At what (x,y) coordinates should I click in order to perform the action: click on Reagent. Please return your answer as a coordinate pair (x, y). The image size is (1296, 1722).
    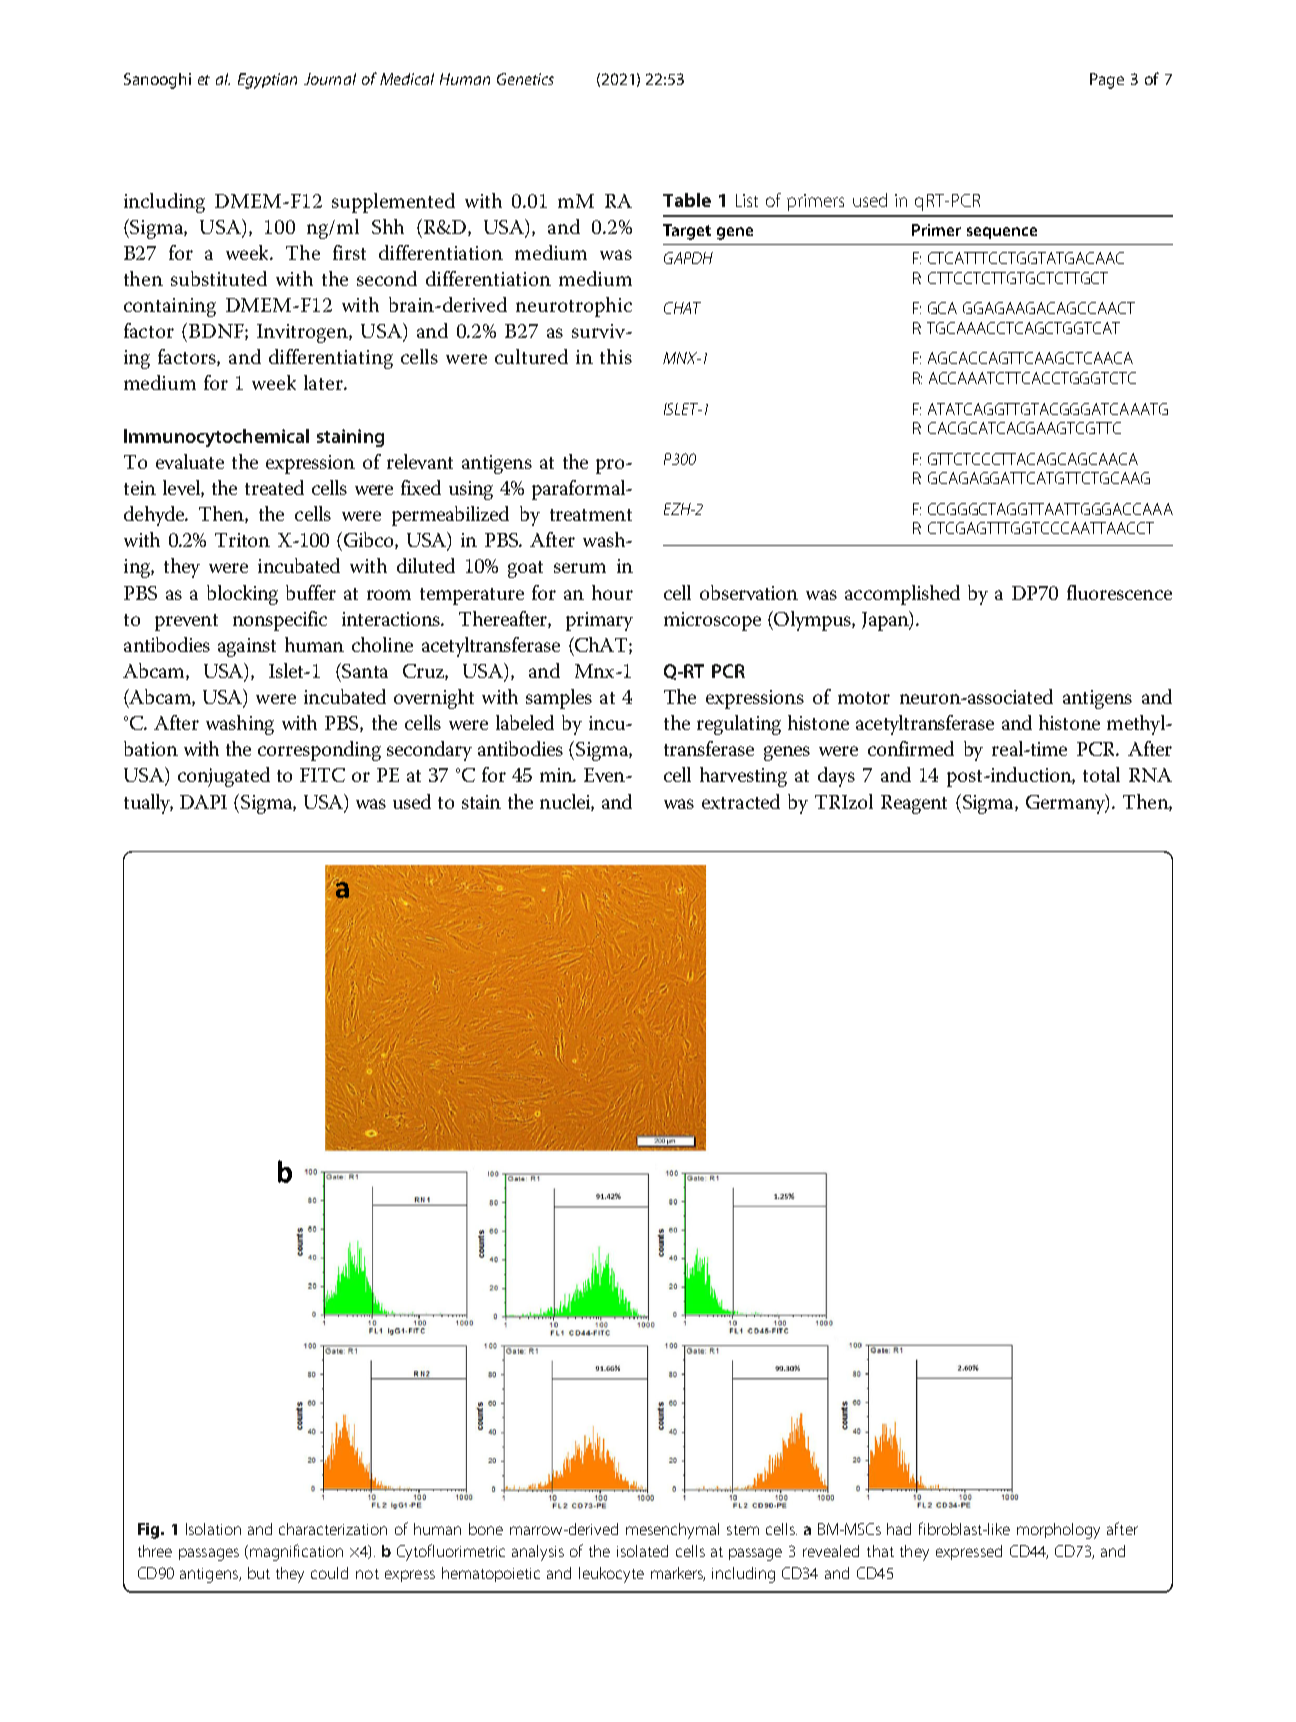
    Looking at the image, I should click on (914, 804).
